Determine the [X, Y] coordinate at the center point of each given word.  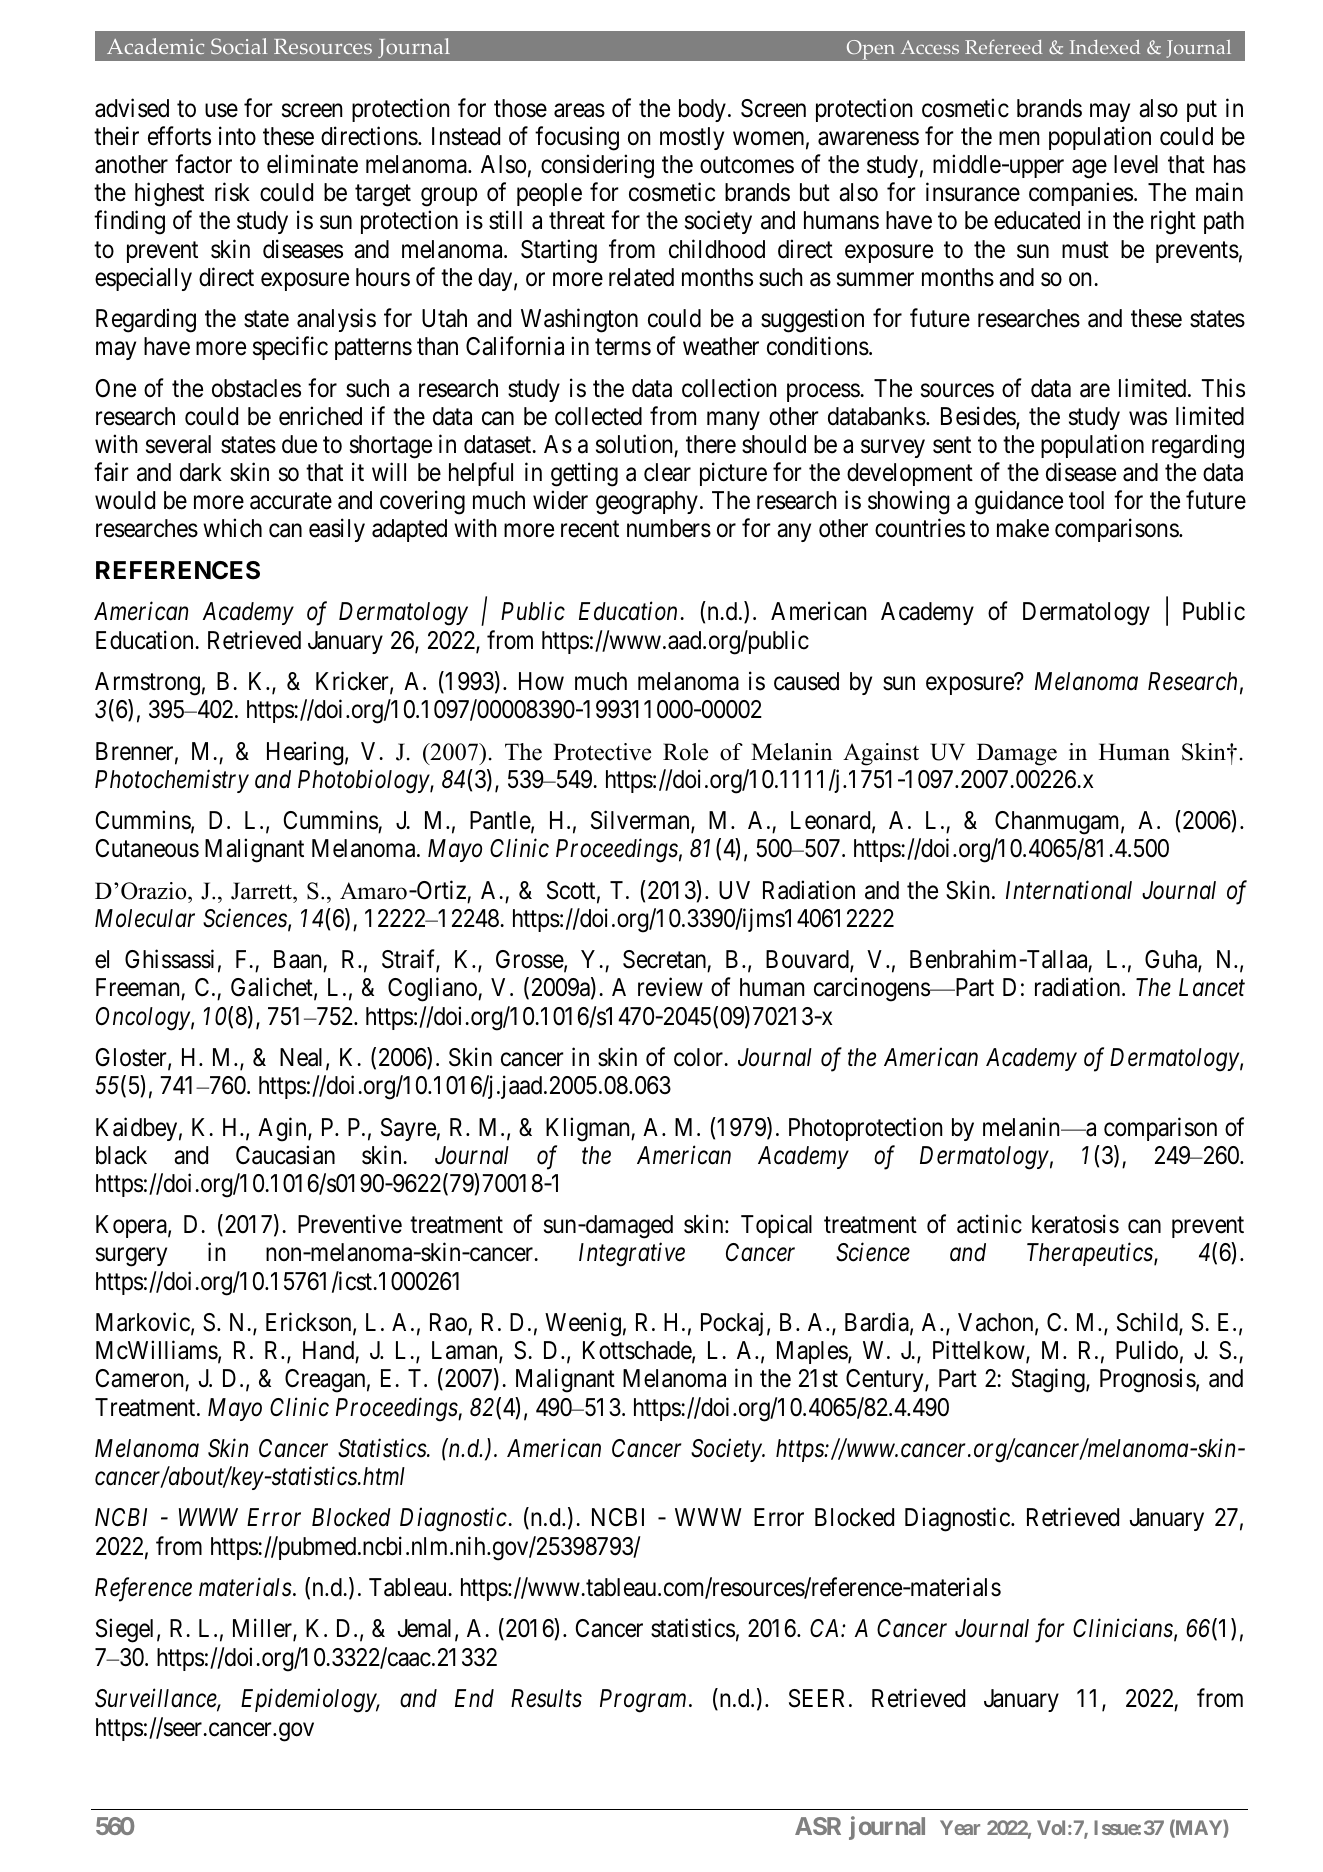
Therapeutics [1091, 1254]
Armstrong [147, 684]
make [1023, 528]
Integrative [632, 1255]
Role [685, 752]
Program [643, 1701]
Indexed [1105, 47]
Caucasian [285, 1155]
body [702, 110]
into [237, 135]
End [474, 1698]
